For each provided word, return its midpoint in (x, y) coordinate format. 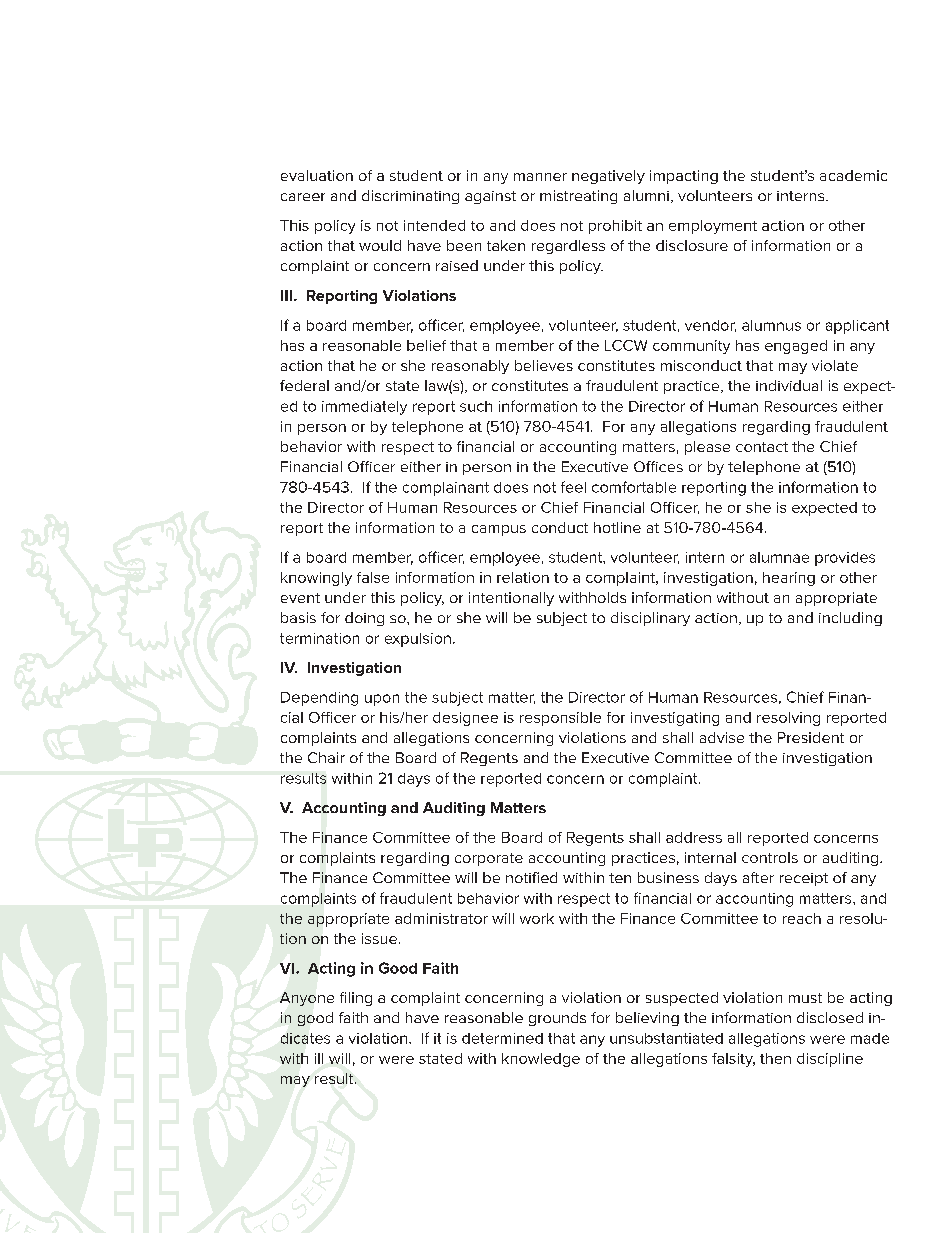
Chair (326, 757)
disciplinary (650, 619)
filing (356, 999)
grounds (557, 1019)
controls (770, 857)
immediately (364, 408)
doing (364, 619)
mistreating (578, 197)
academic (853, 175)
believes (544, 365)
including (850, 619)
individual (789, 385)
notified (531, 877)
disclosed (830, 1017)
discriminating (410, 197)
